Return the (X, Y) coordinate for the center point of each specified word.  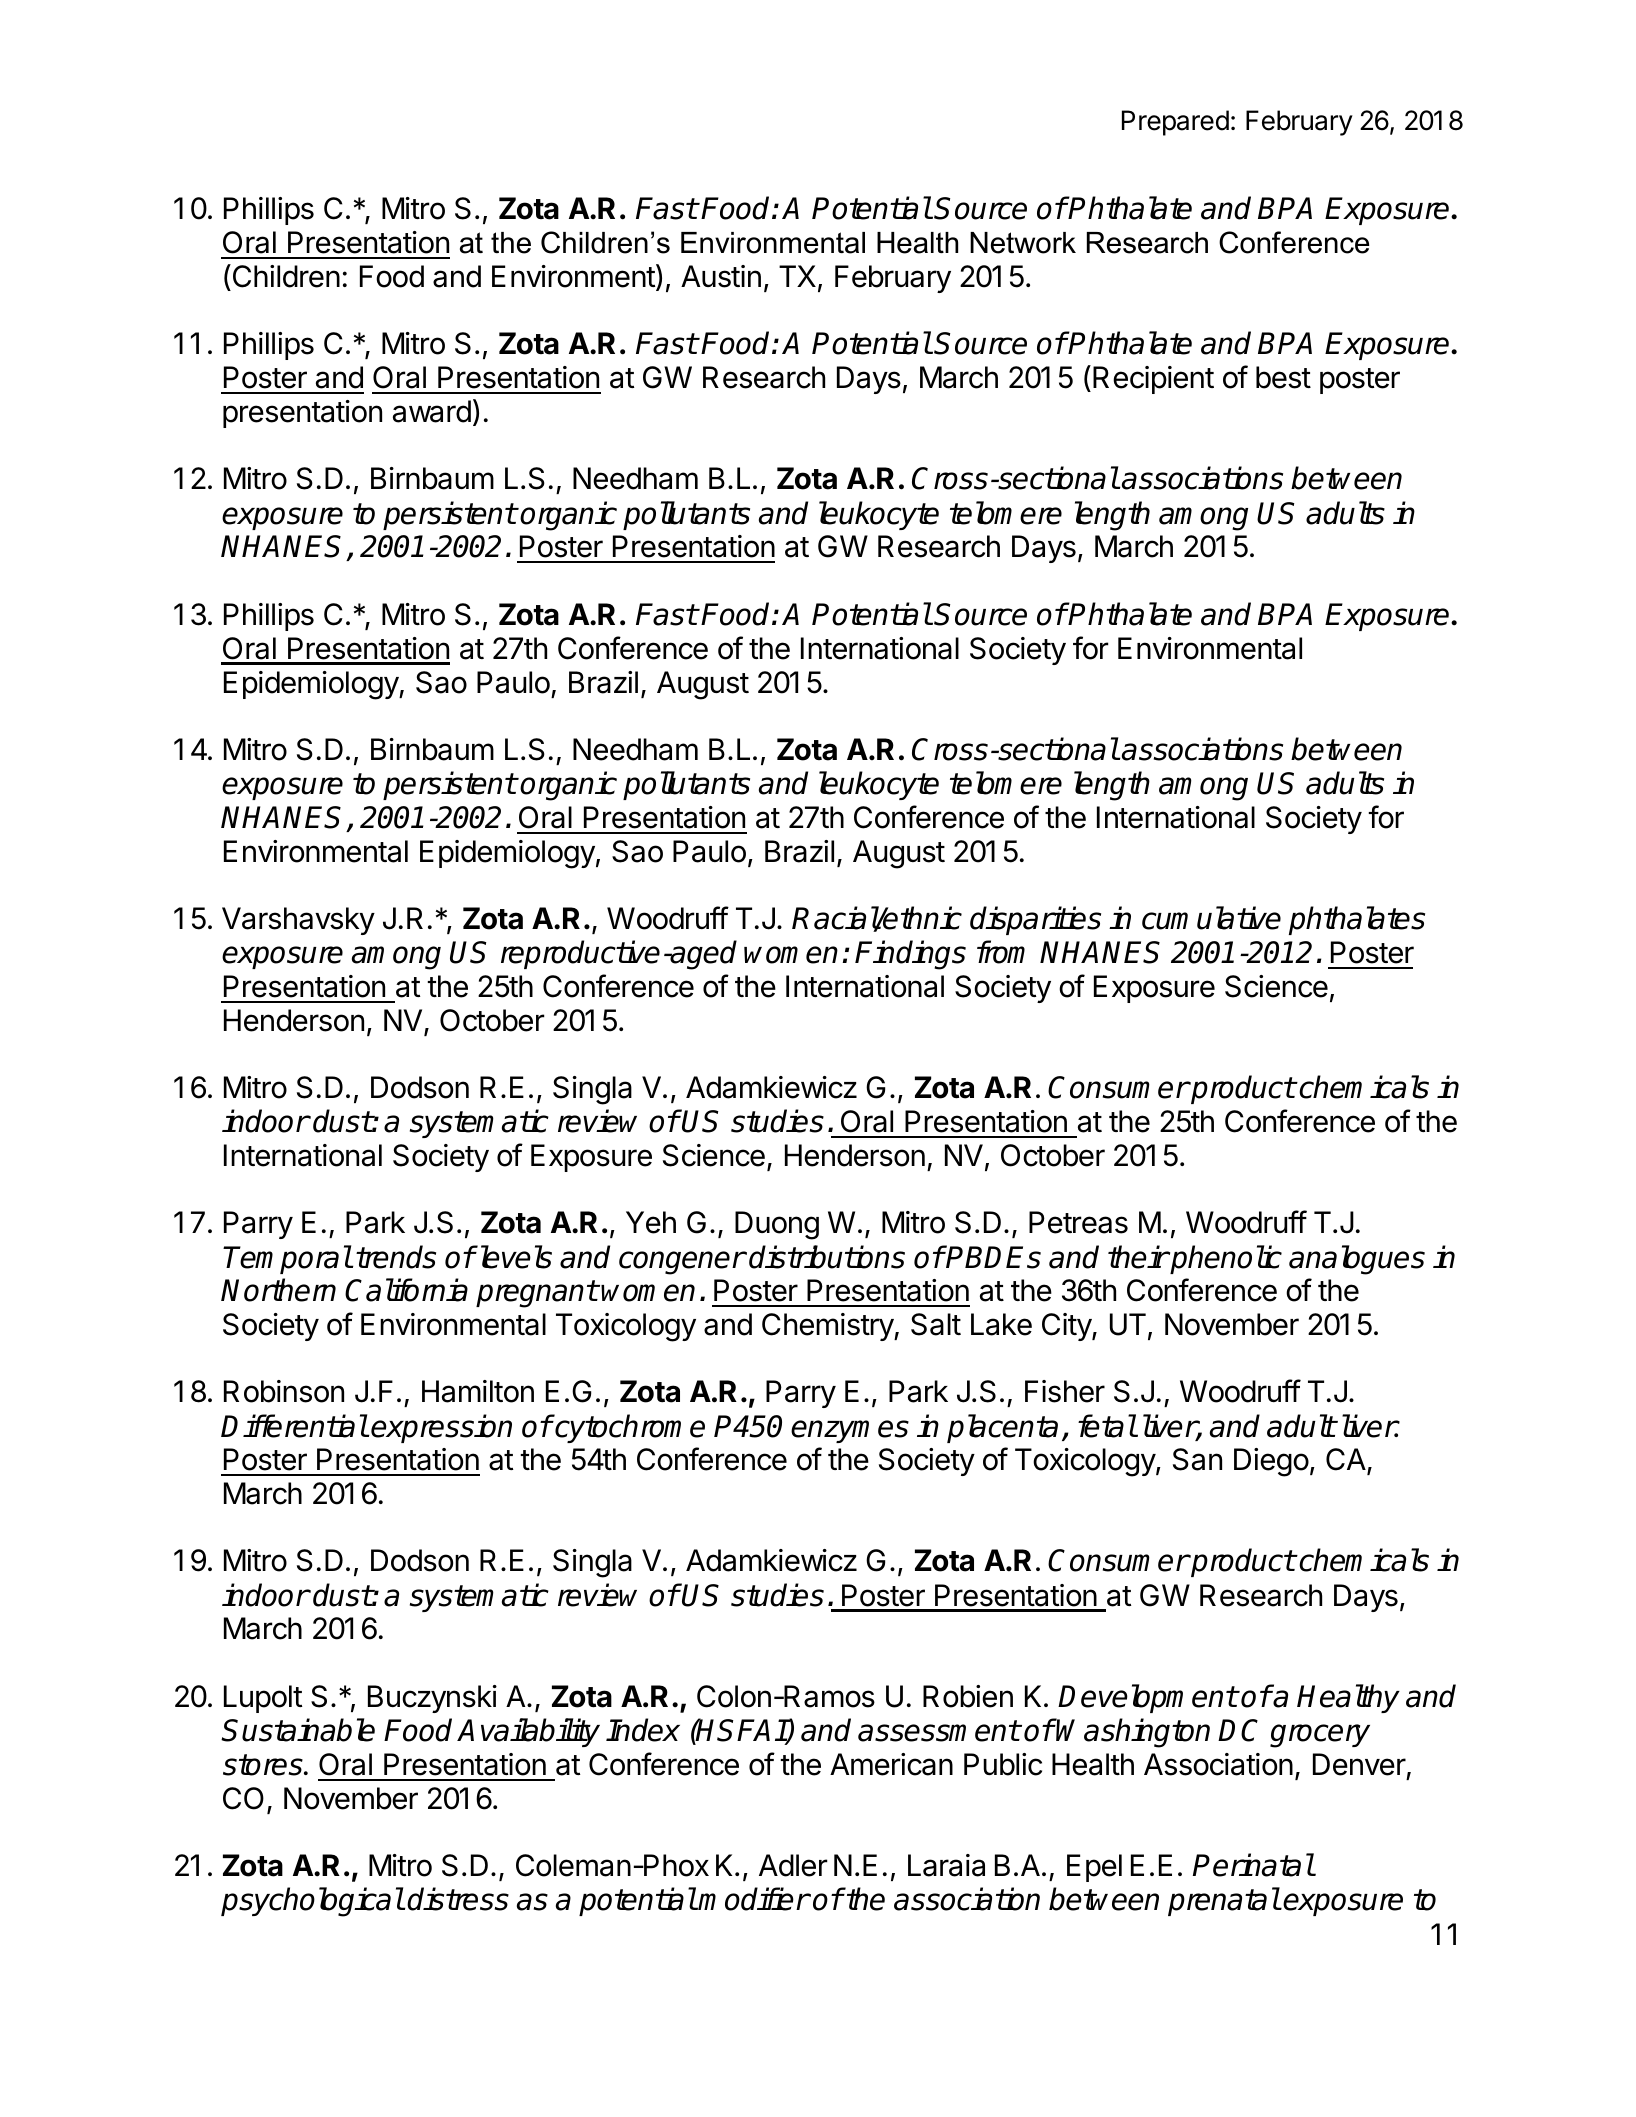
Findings (910, 955)
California (406, 1290)
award (432, 411)
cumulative (1211, 918)
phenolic (1225, 1259)
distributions (827, 1257)
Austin (721, 276)
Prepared (1175, 123)
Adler (793, 1865)
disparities (1035, 920)
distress (458, 1899)
